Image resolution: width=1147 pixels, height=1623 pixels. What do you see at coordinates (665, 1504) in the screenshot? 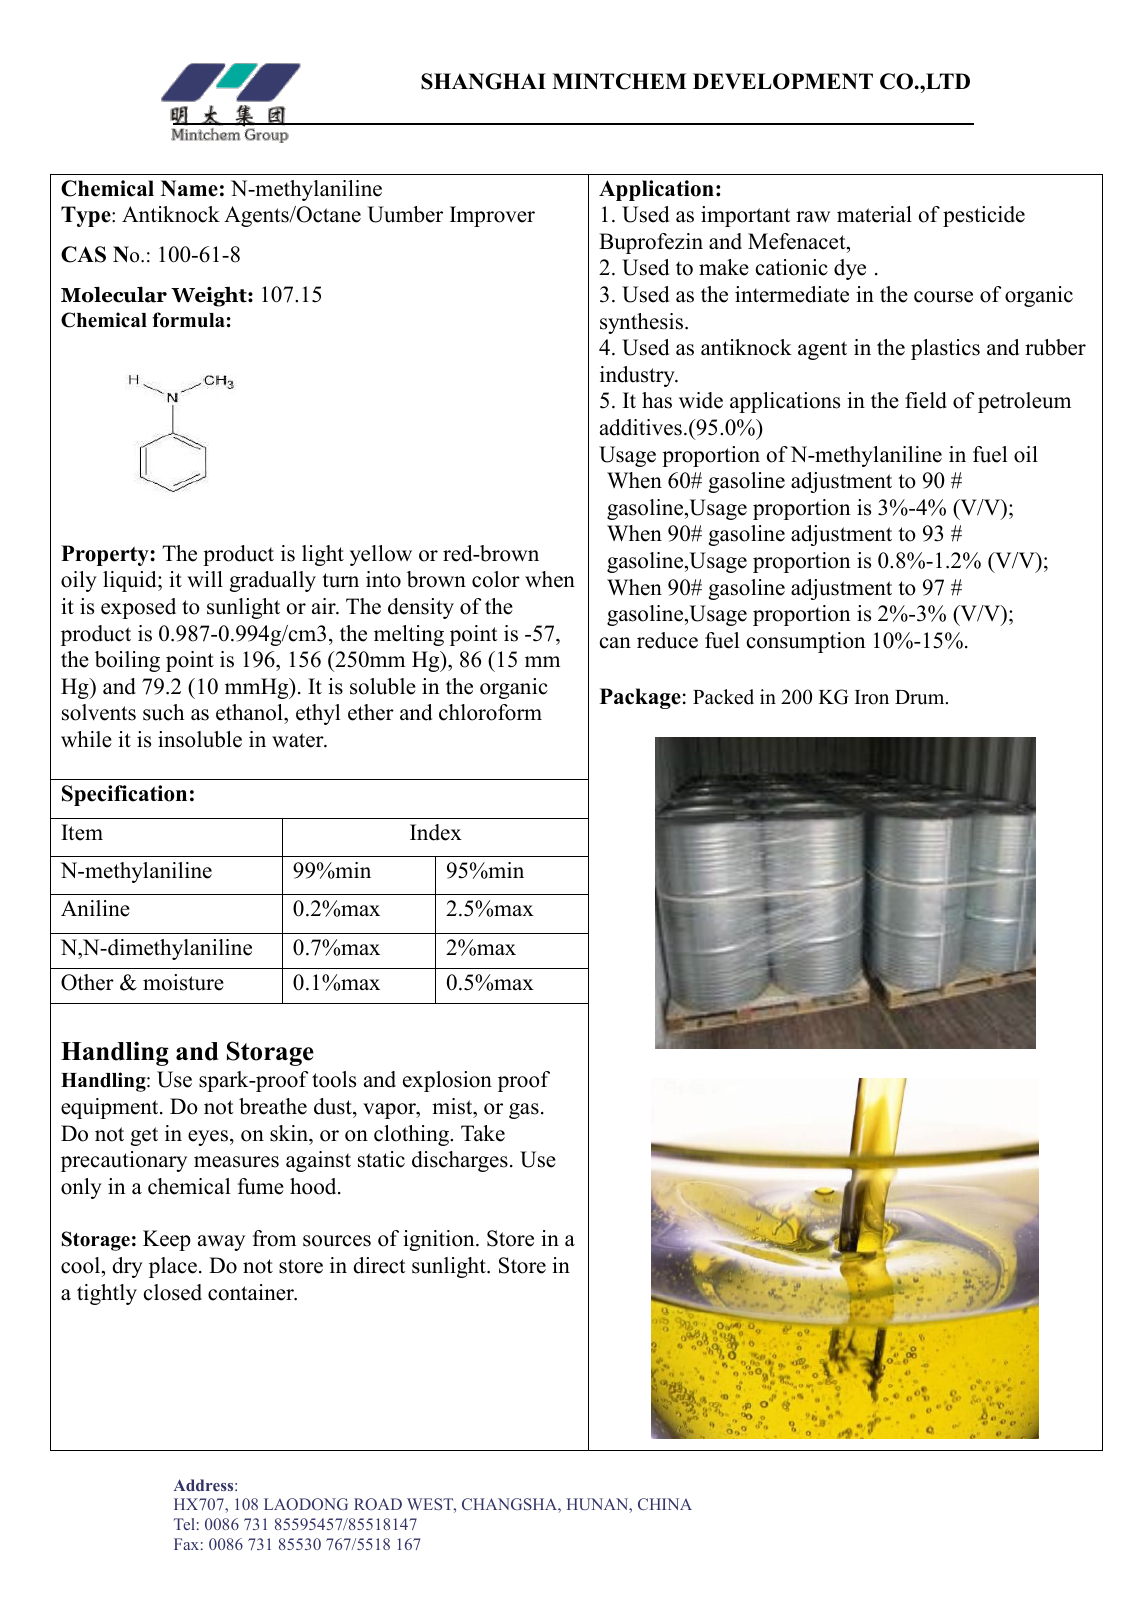
I see `CHINA` at bounding box center [665, 1504].
